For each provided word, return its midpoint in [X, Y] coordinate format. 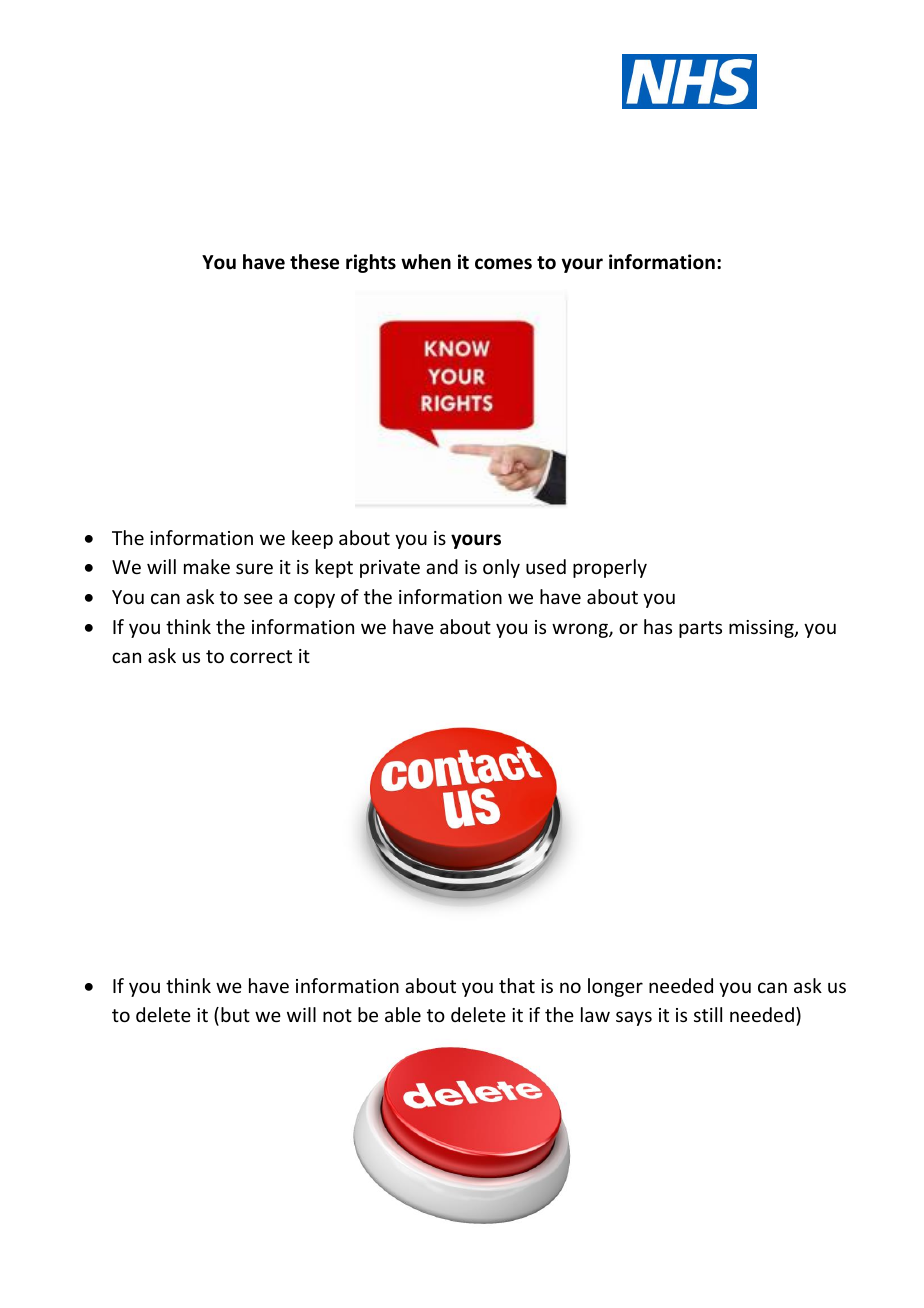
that [517, 985]
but [235, 1014]
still [708, 1014]
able [403, 1014]
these [314, 262]
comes [503, 264]
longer [615, 987]
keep [312, 539]
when [426, 262]
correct [261, 656]
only [501, 568]
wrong [581, 630]
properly [610, 568]
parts [700, 629]
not [337, 1015]
